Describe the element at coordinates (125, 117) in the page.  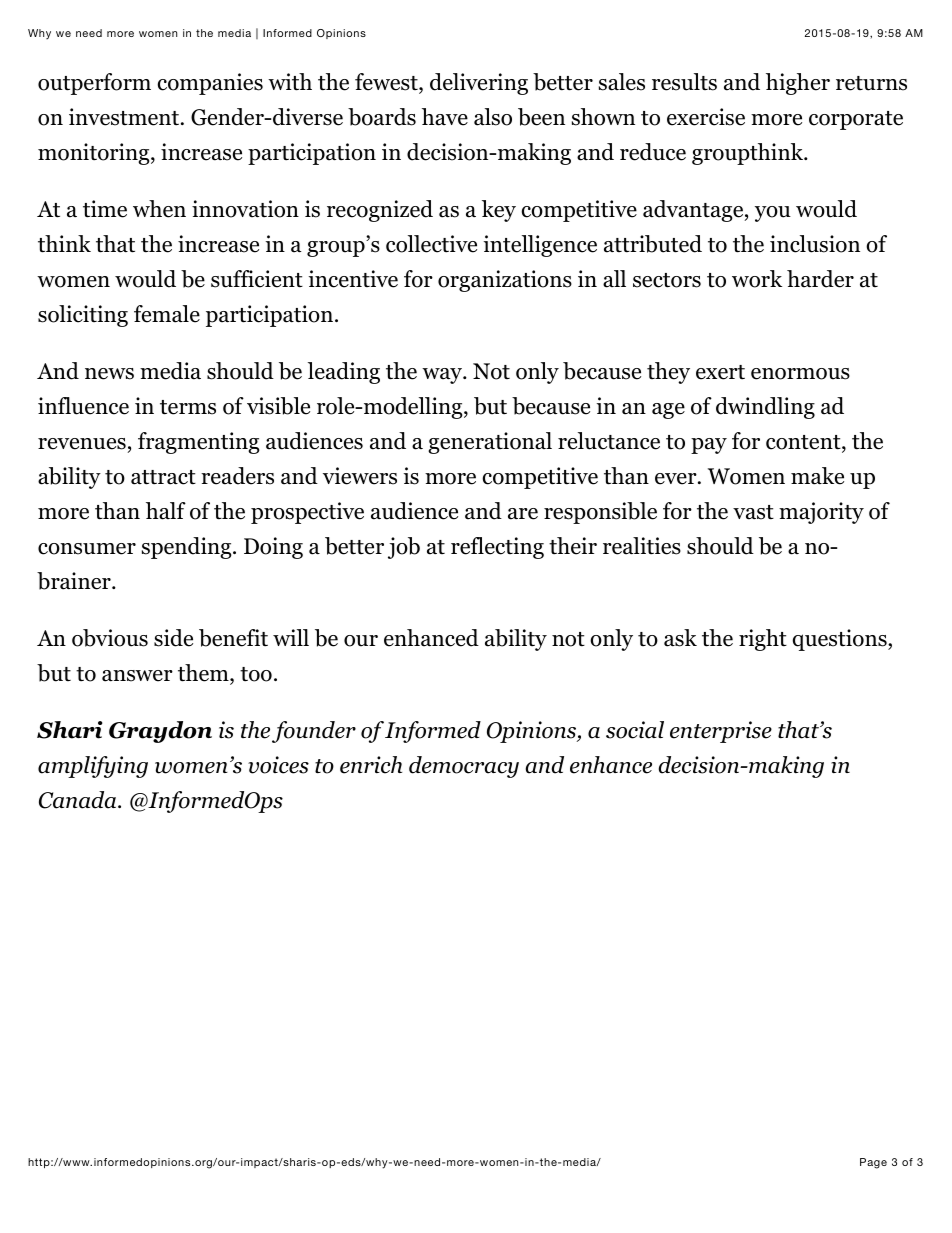
I see `investment` at that location.
